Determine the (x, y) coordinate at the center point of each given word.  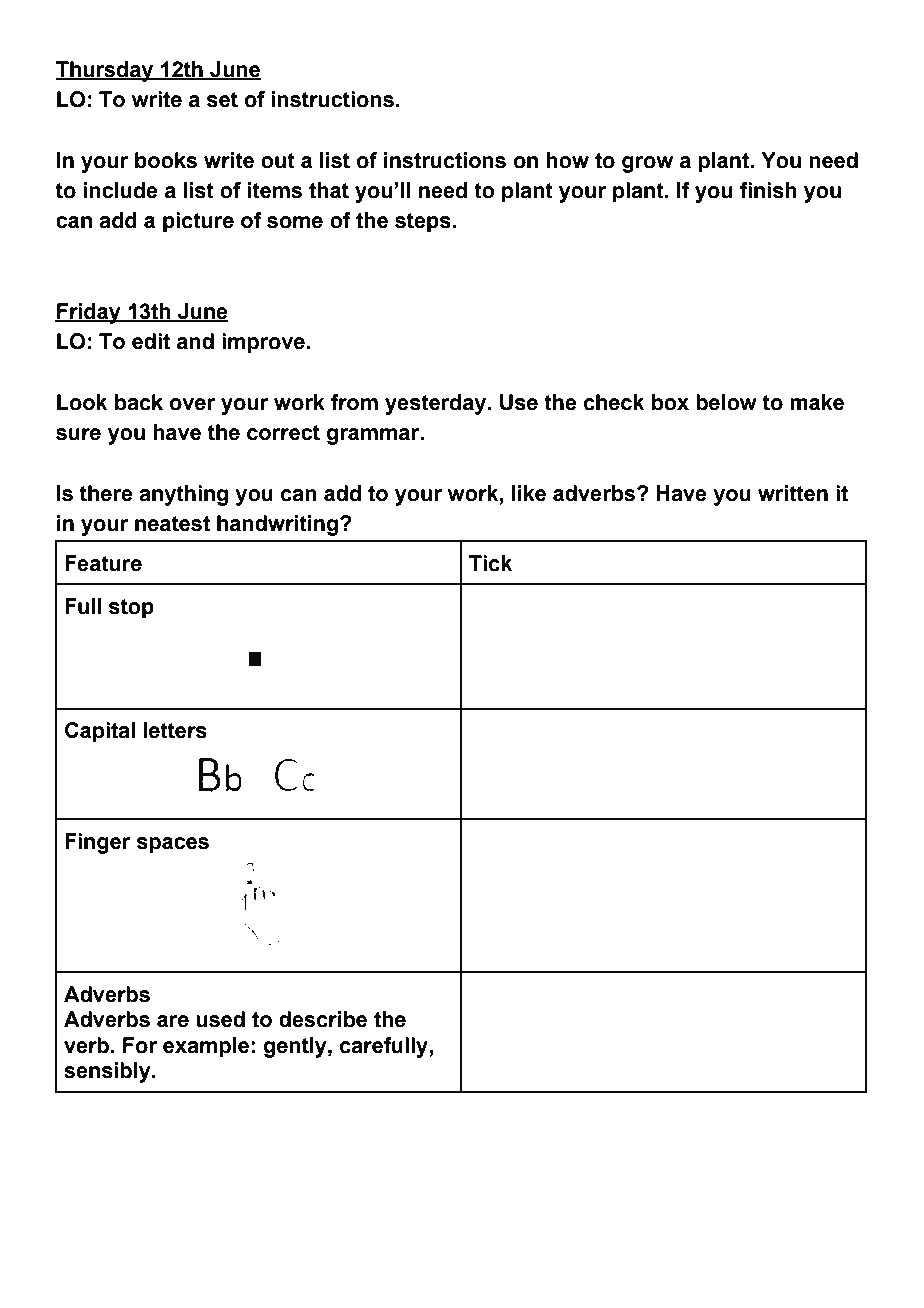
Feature (103, 563)
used (220, 1019)
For (140, 1045)
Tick (490, 563)
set (222, 100)
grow (647, 164)
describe (323, 1019)
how (567, 160)
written (793, 493)
